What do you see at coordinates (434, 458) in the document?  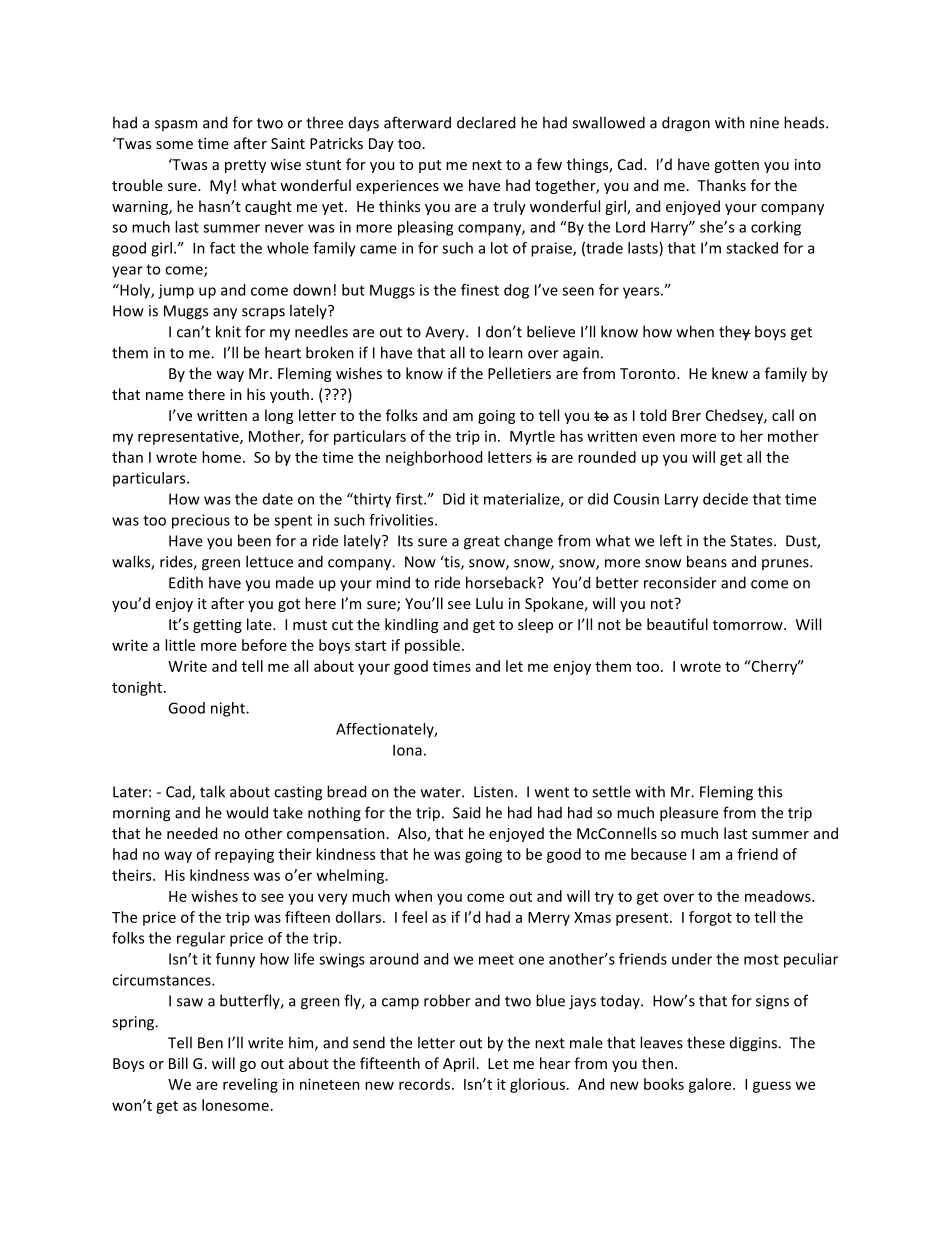 I see `neighborhood` at bounding box center [434, 458].
